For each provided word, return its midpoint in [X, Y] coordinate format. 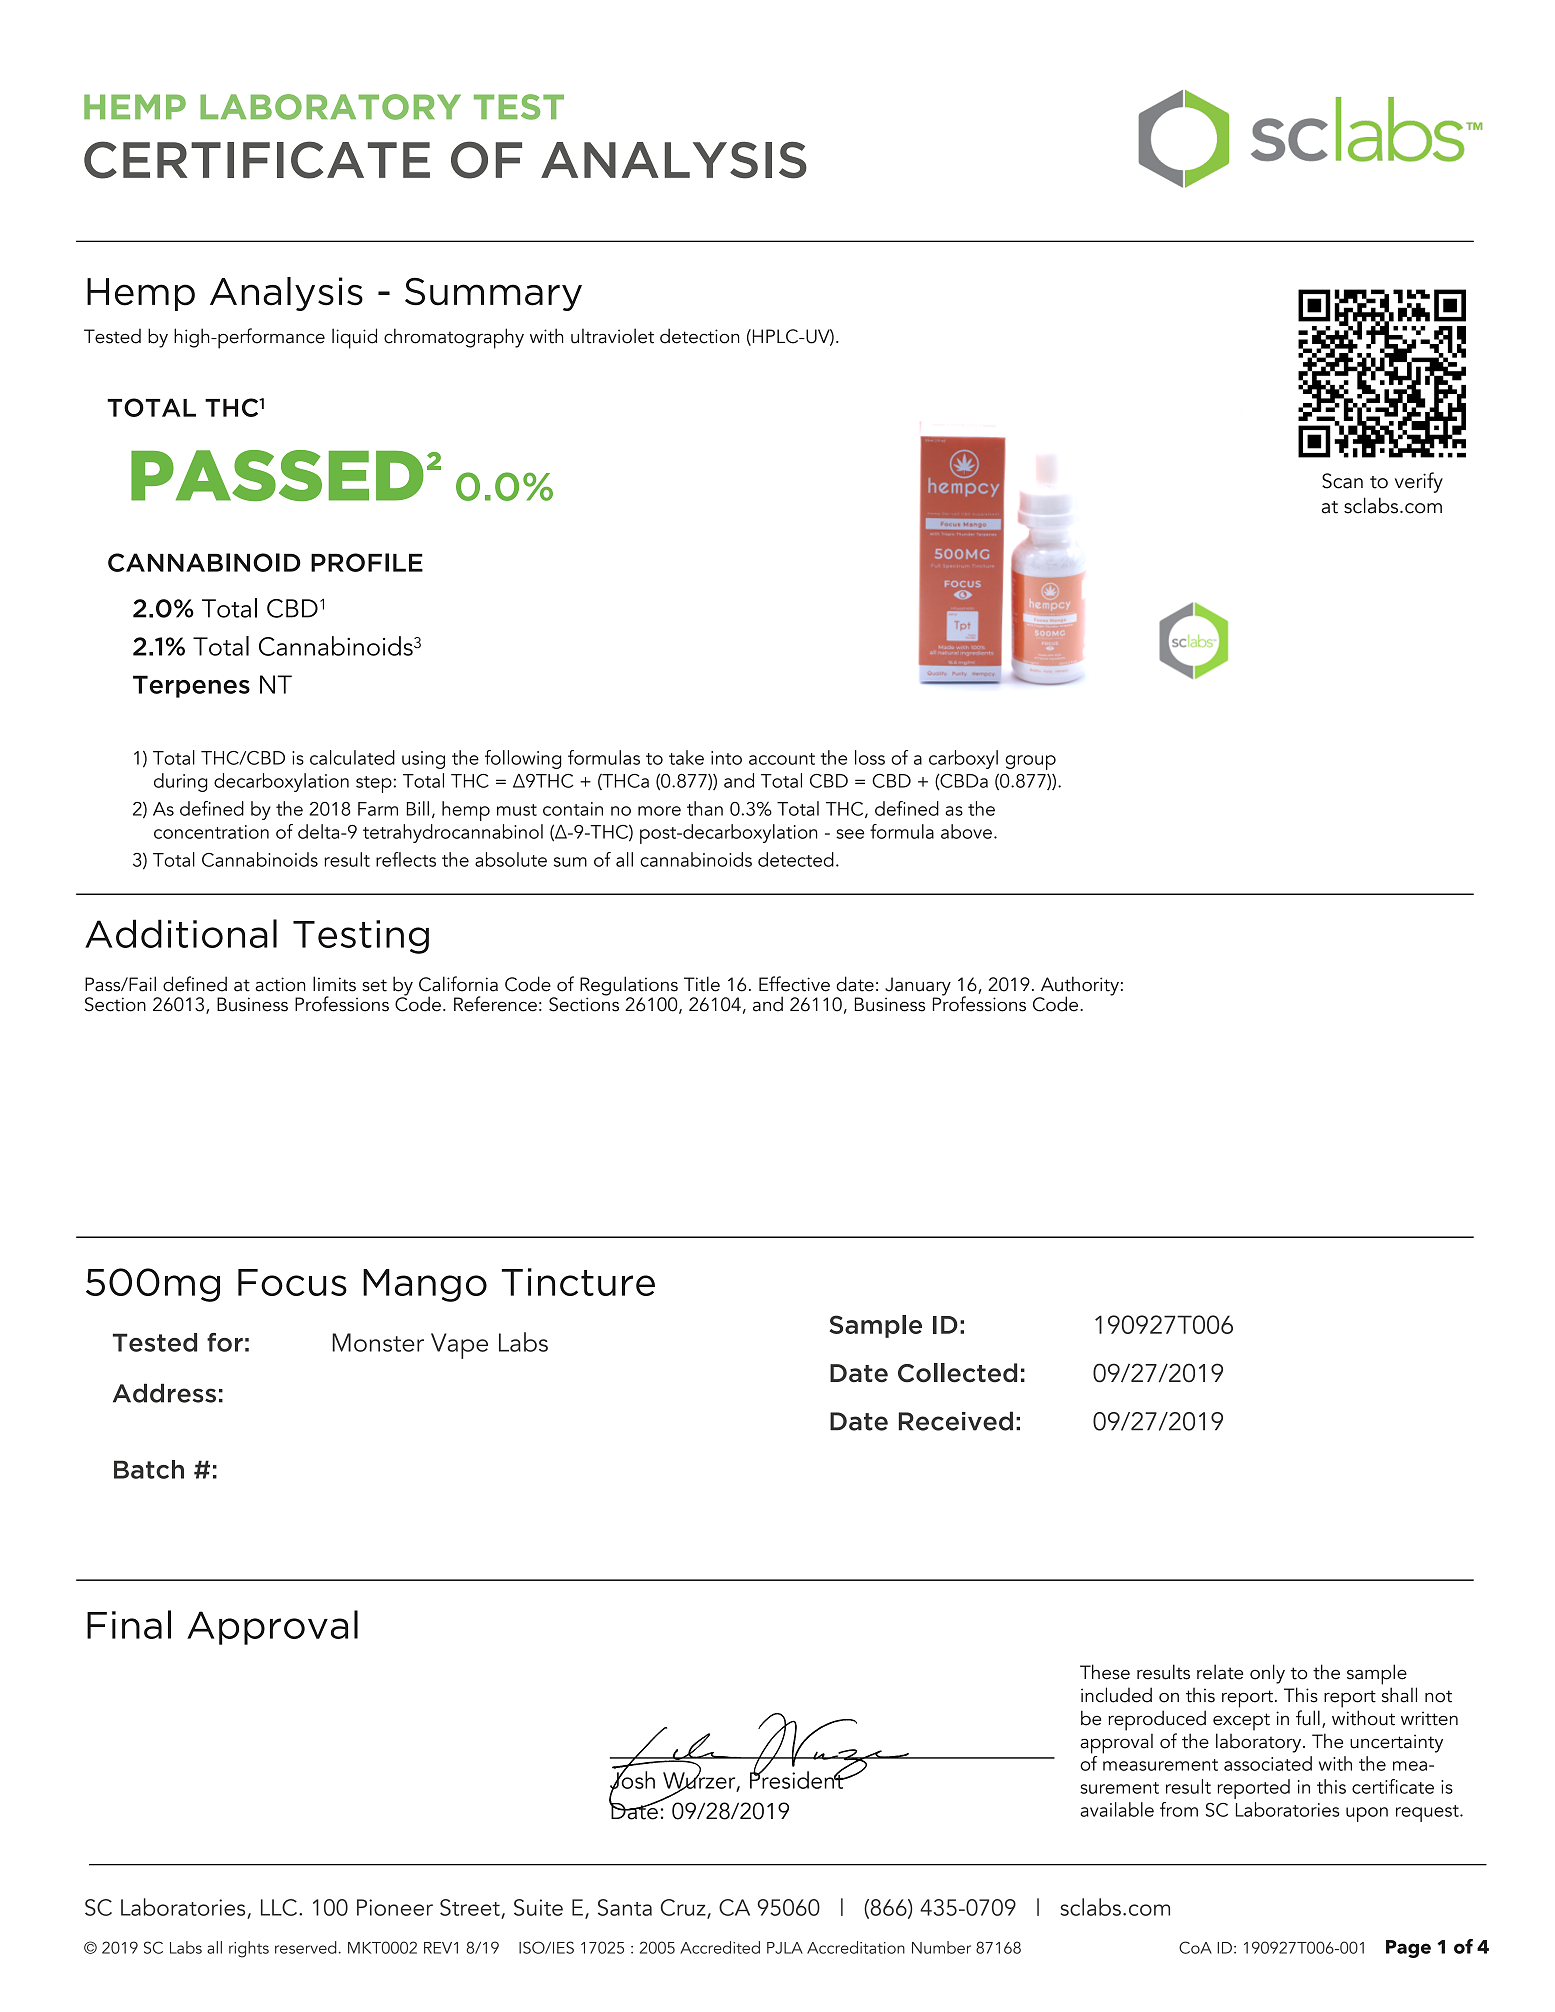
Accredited [720, 1947]
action [280, 984]
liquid [354, 338]
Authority [1078, 987]
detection [699, 336]
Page [1408, 1949]
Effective [794, 984]
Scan [1342, 481]
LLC [280, 1907]
